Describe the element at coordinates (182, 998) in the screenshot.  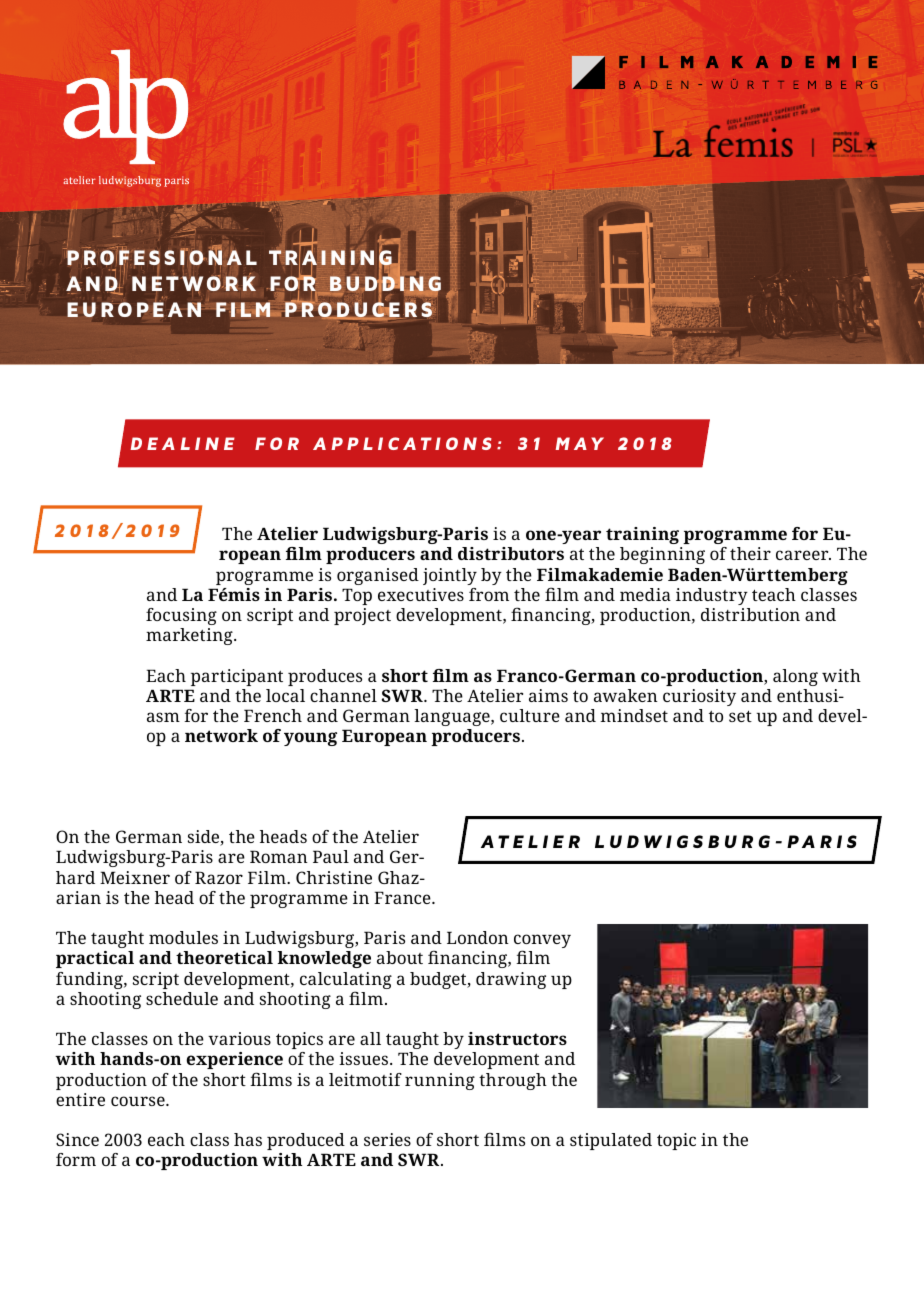
I see `schedule` at that location.
